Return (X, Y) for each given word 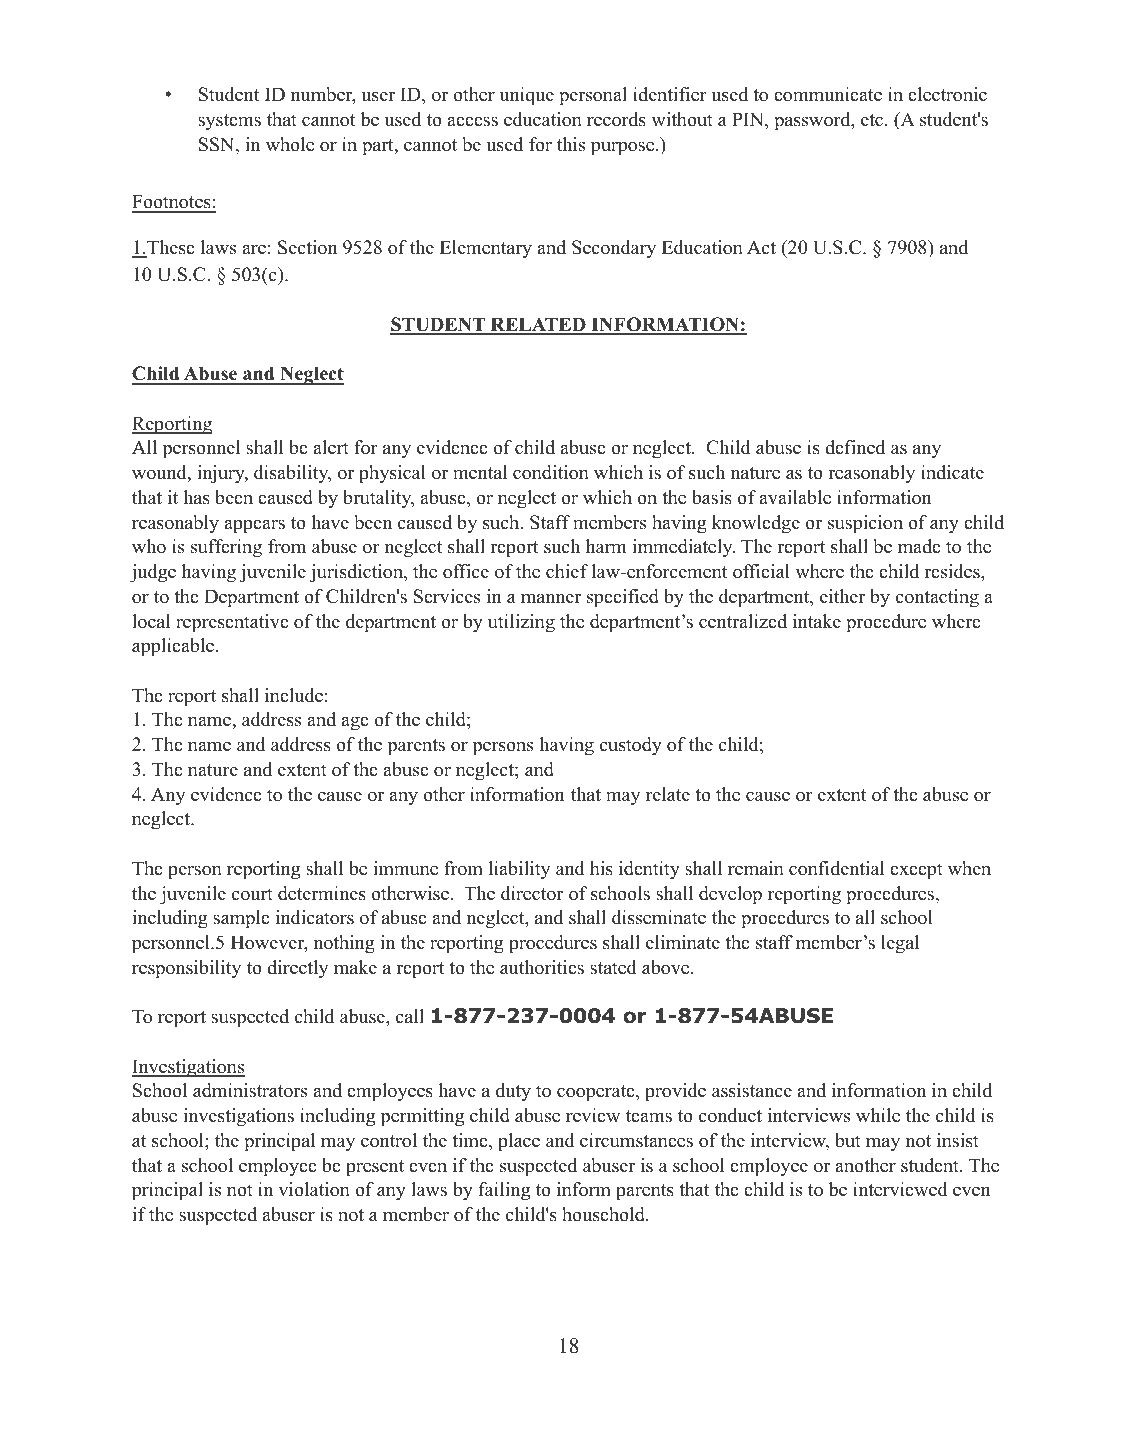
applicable (174, 647)
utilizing (521, 623)
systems (229, 122)
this (571, 144)
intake (817, 621)
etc (873, 120)
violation (314, 1189)
